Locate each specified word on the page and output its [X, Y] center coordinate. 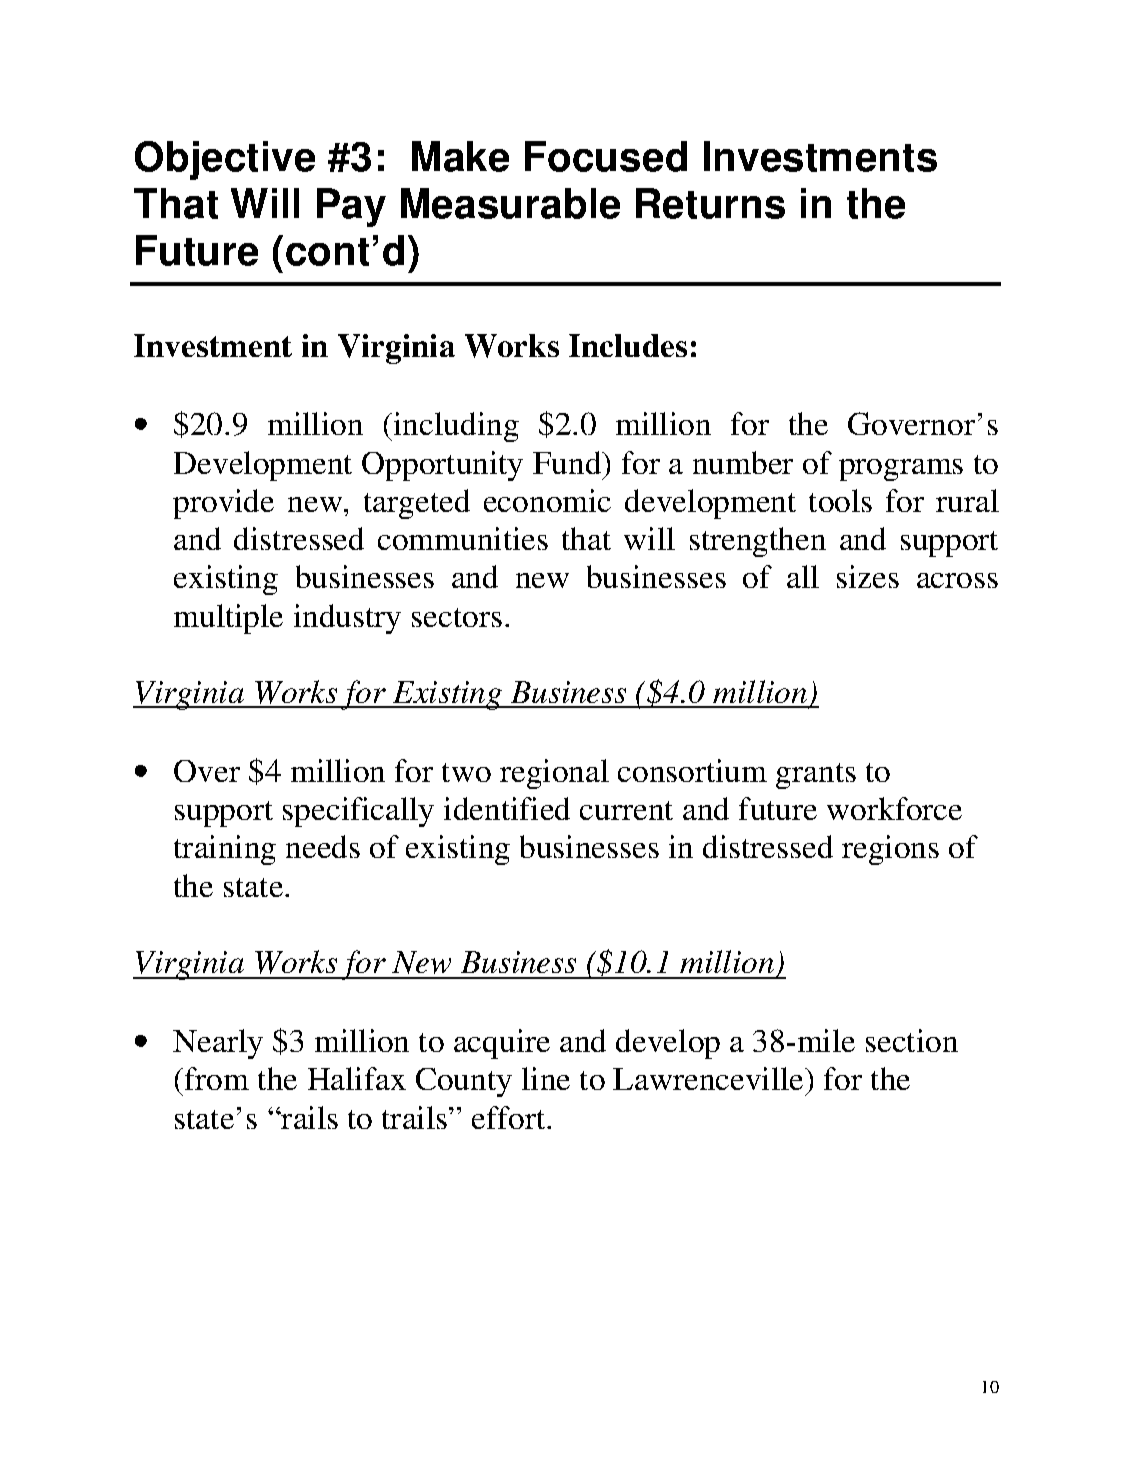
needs [323, 846]
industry [347, 619]
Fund [568, 462]
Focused [606, 156]
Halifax [357, 1078]
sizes [868, 576]
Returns [710, 203]
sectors [457, 617]
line [546, 1078]
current [626, 810]
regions [890, 850]
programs [901, 470]
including [455, 427]
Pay [351, 207]
